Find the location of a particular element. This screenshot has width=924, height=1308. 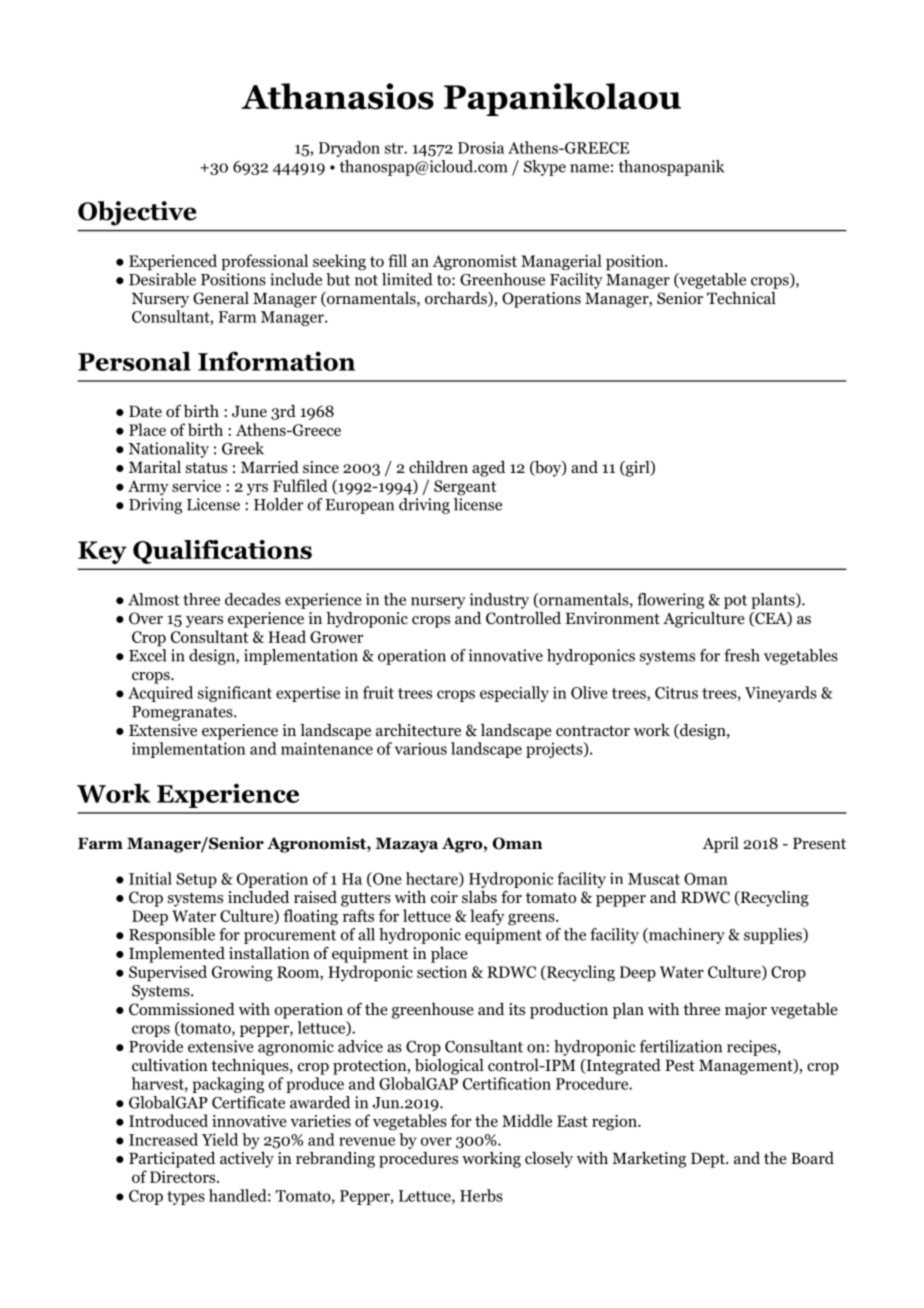

Herbs is located at coordinates (481, 1195).
